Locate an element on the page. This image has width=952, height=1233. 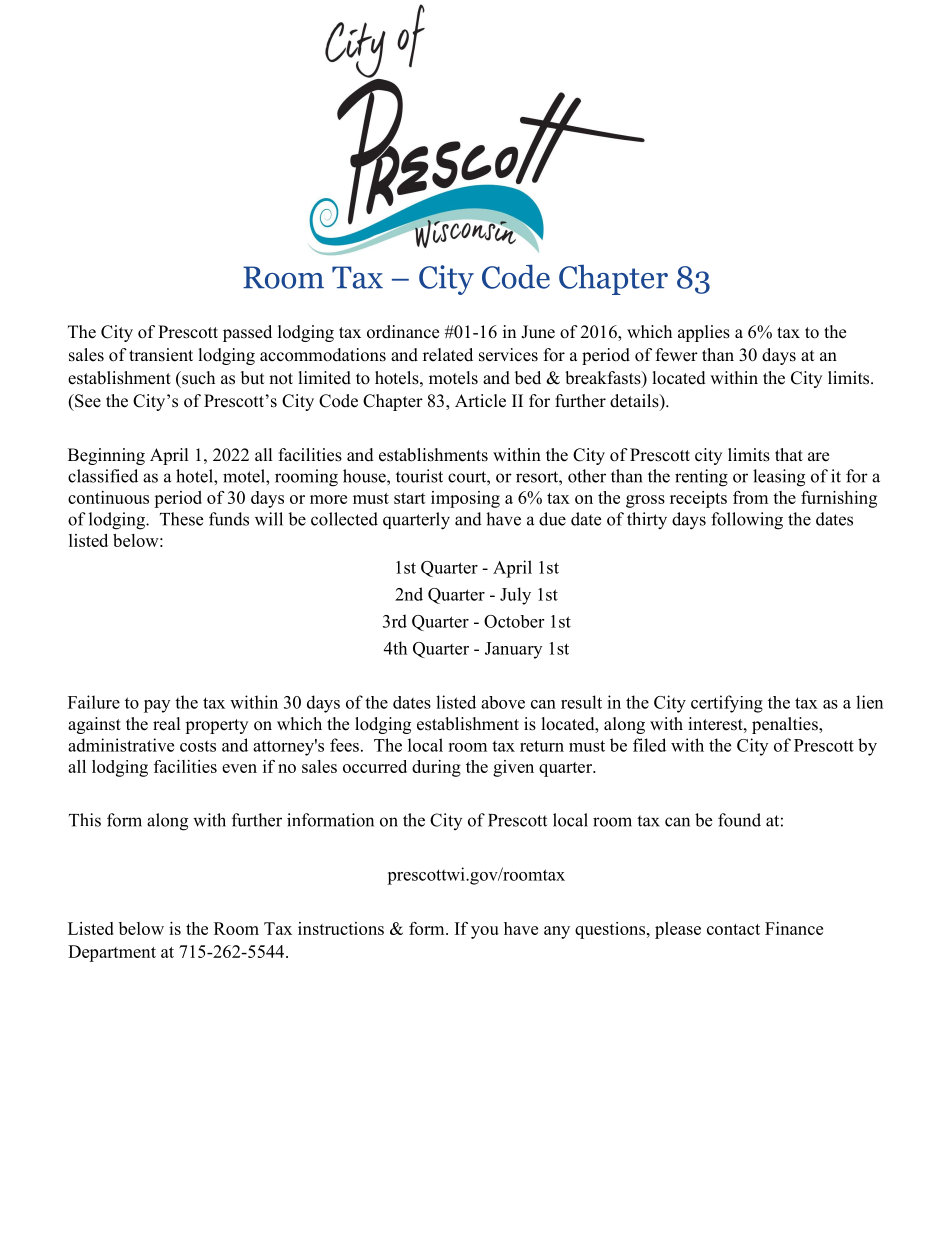
pay is located at coordinates (157, 706).
